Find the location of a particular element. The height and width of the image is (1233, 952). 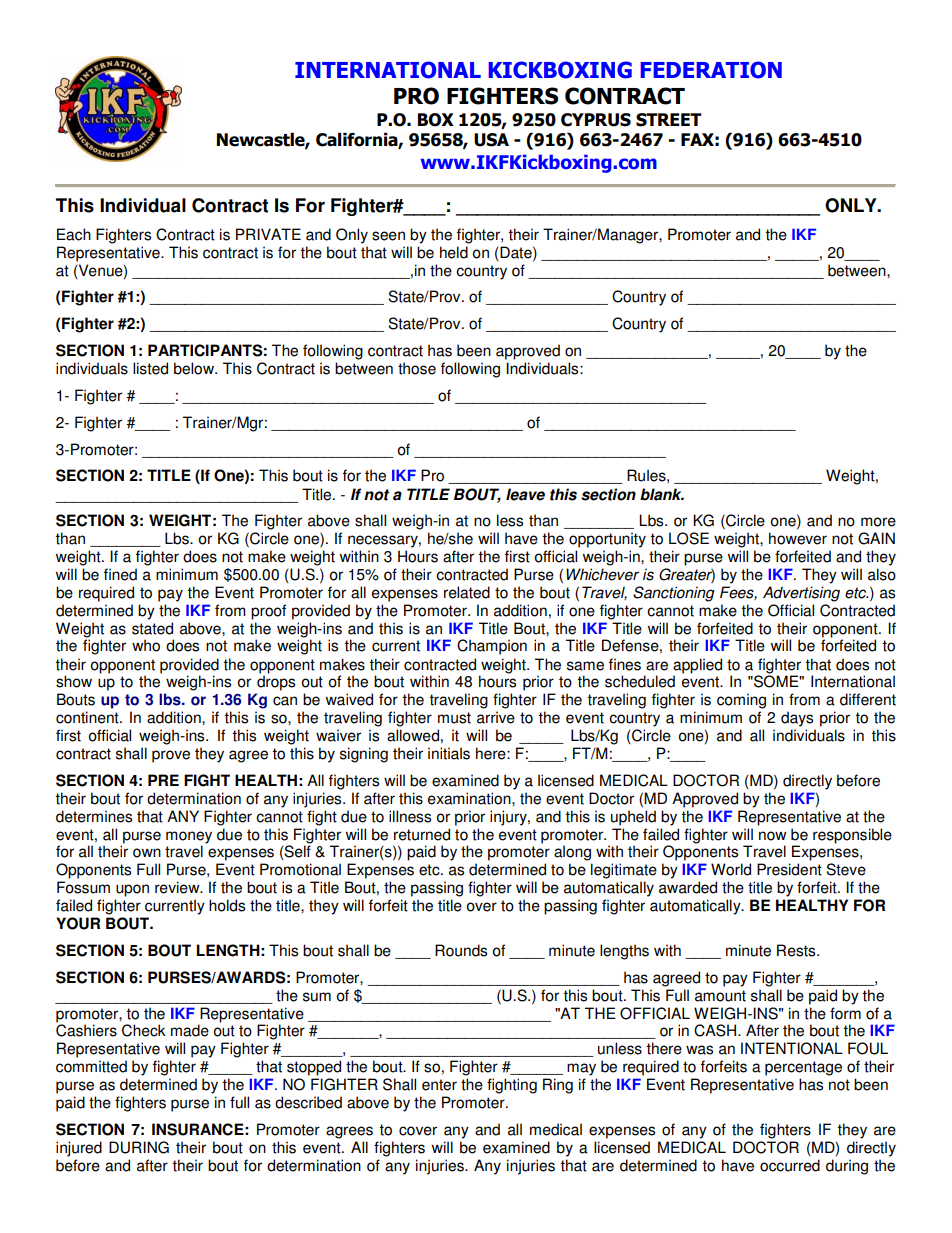

FEDERATION is located at coordinates (711, 70).
